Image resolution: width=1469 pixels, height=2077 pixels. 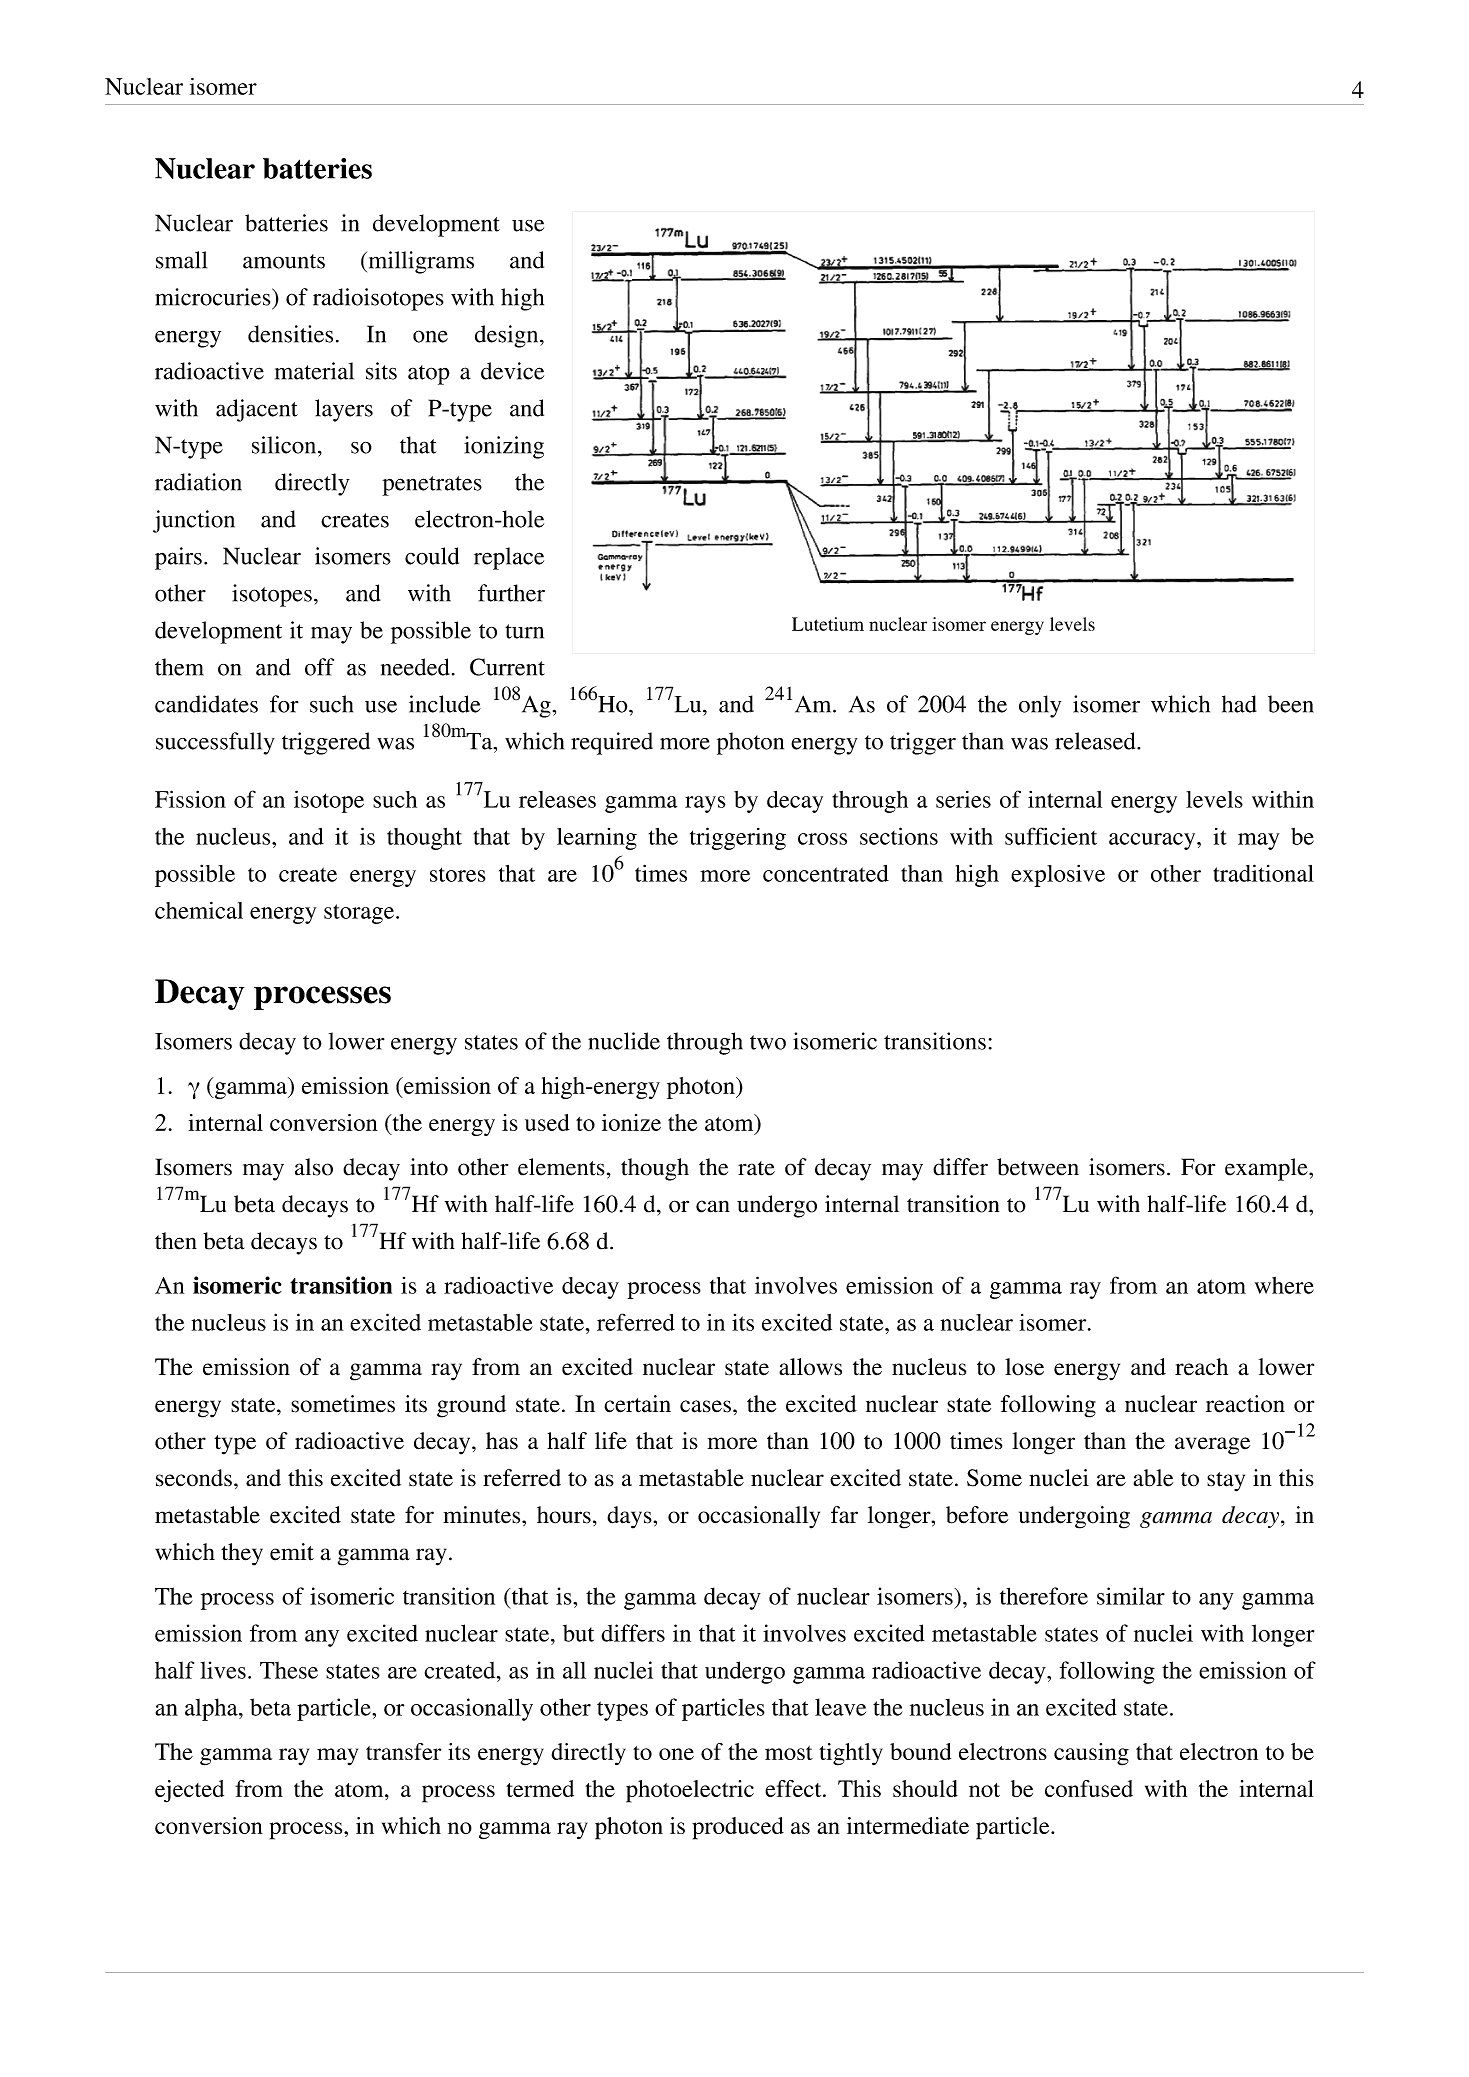 I want to click on causing, so click(x=1091, y=1754).
